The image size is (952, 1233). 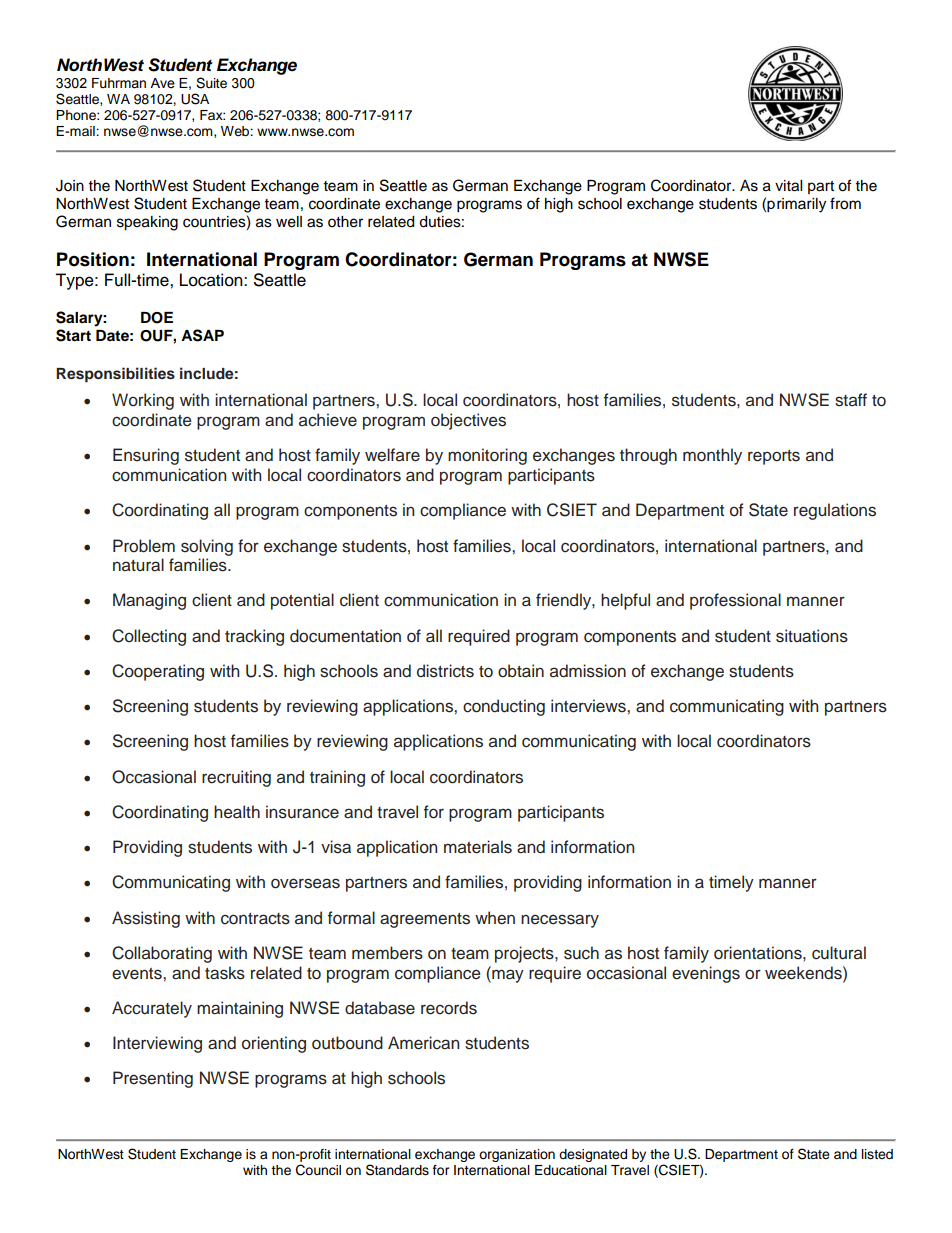 I want to click on organization, so click(x=517, y=1155).
